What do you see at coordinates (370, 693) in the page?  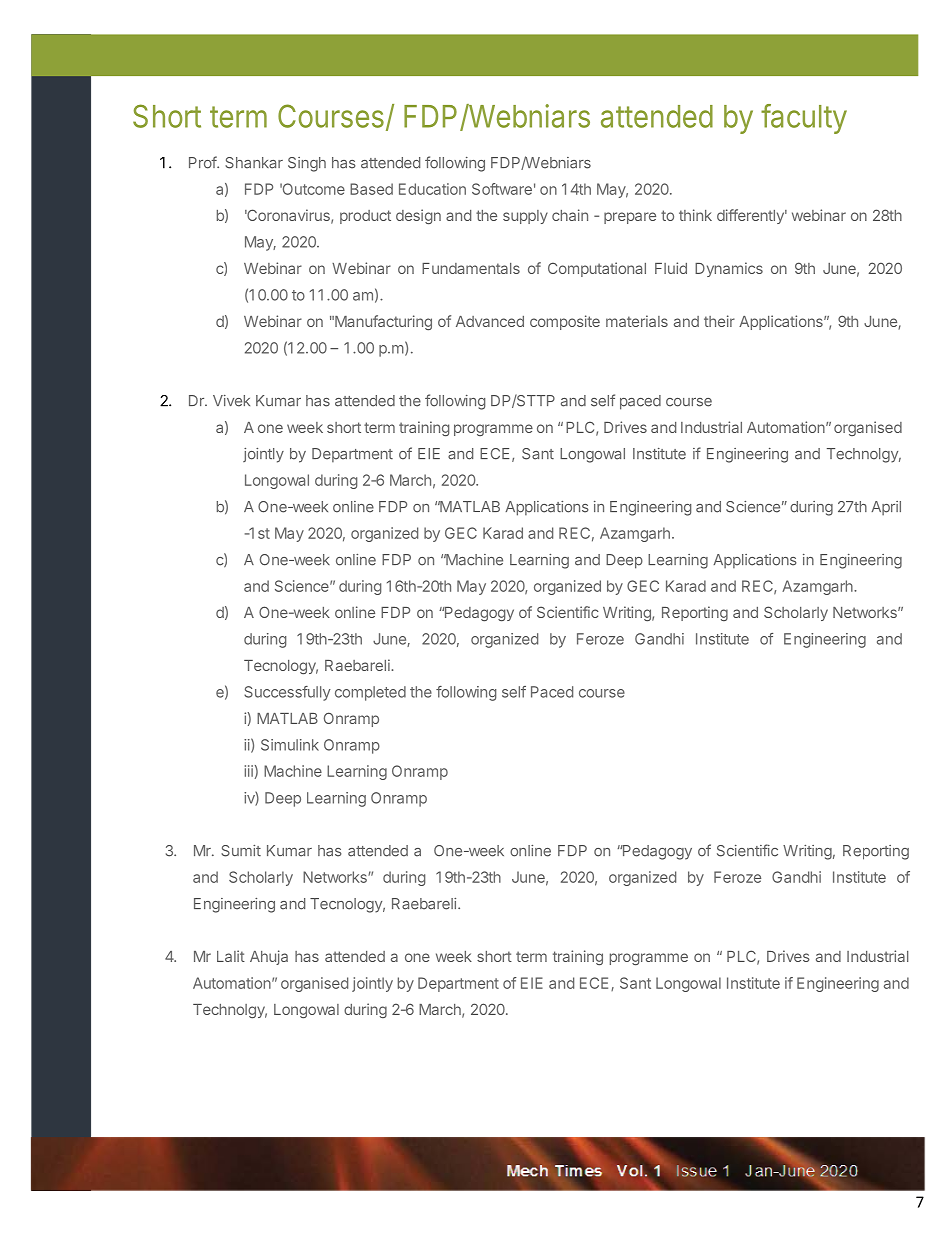 I see `completed` at bounding box center [370, 693].
